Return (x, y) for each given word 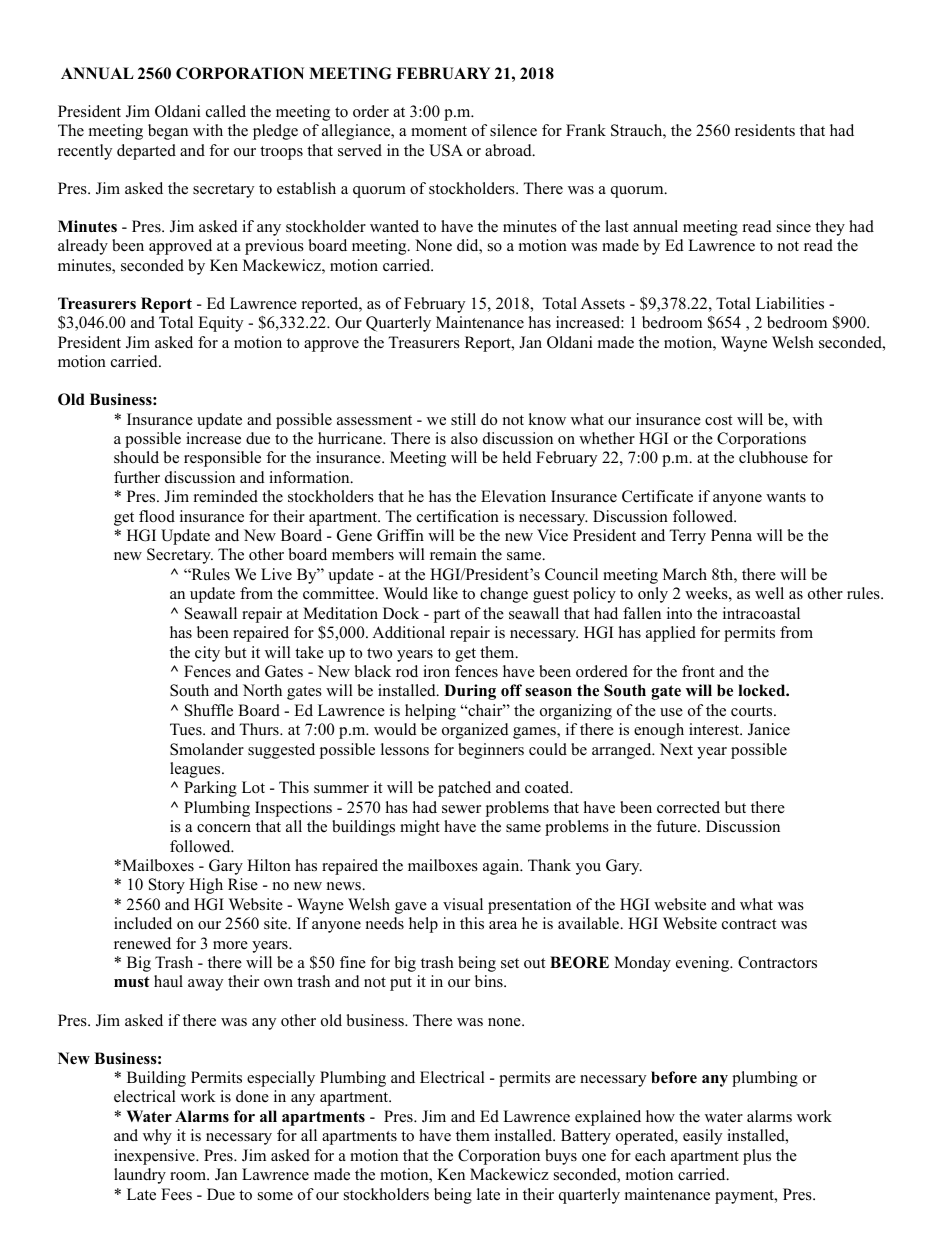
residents (765, 130)
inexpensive (155, 1157)
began (168, 132)
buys (561, 1157)
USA (446, 150)
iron (436, 671)
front (698, 671)
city (207, 654)
